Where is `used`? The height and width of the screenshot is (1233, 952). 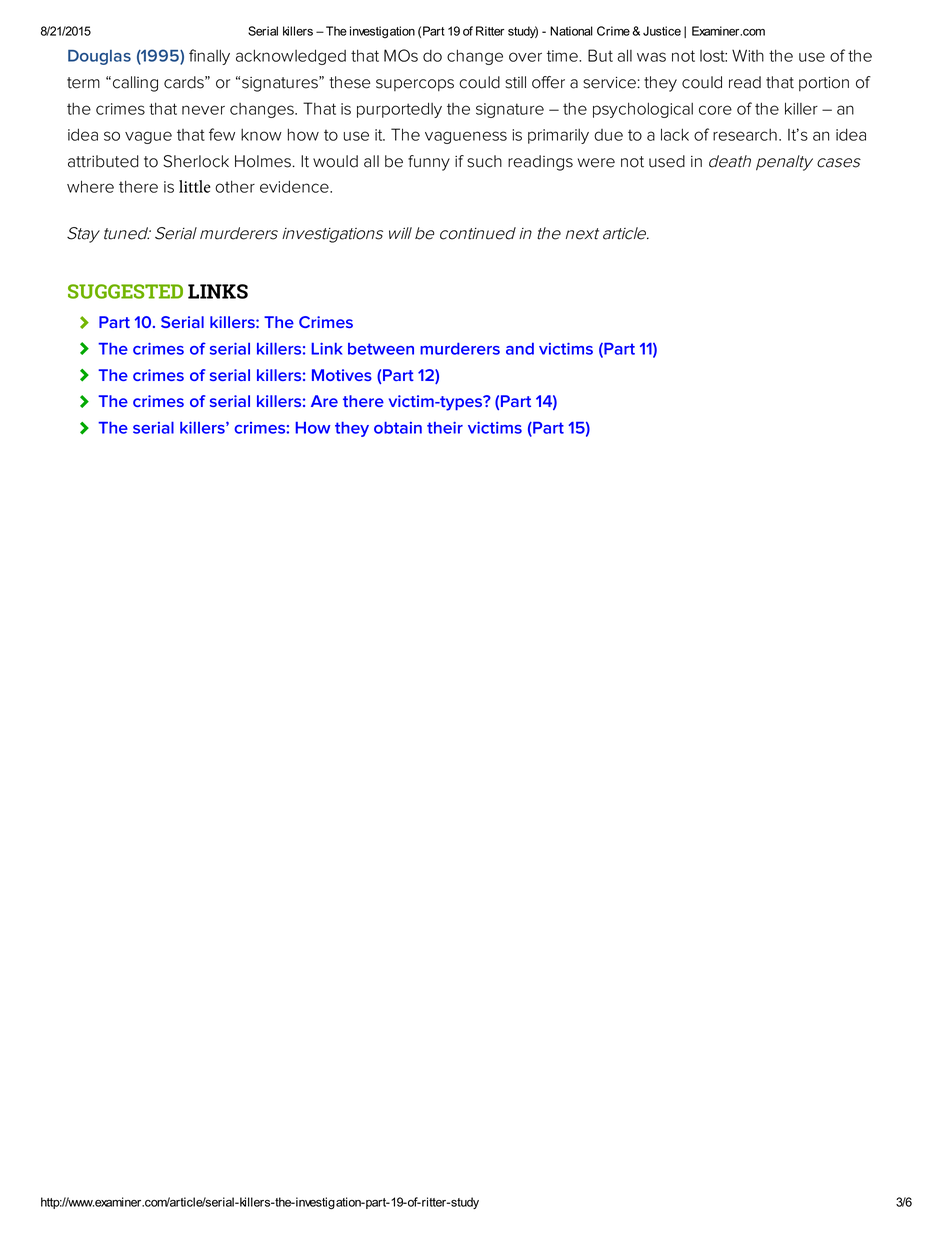 used is located at coordinates (667, 161).
